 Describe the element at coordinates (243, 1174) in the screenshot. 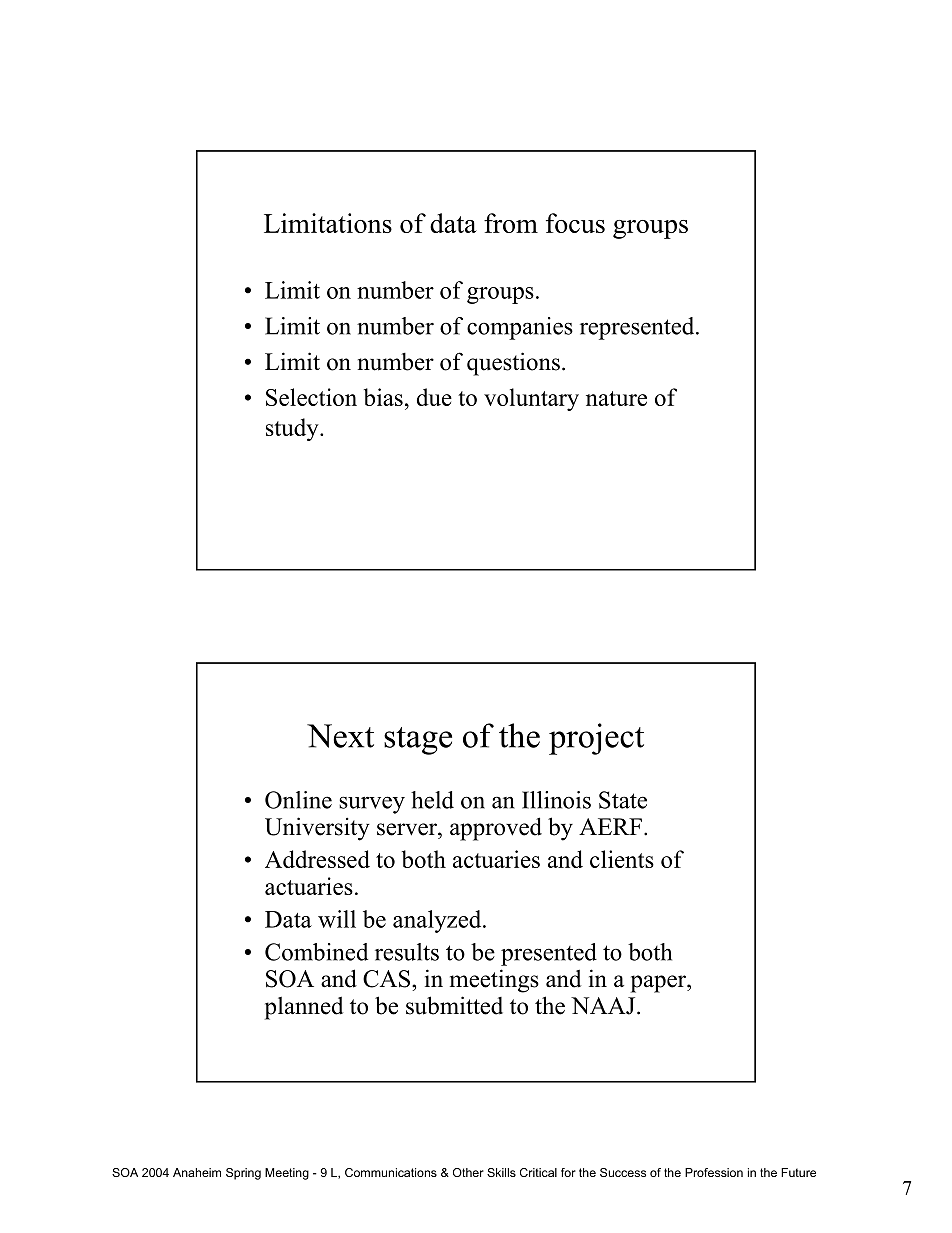

I see `Spring` at that location.
